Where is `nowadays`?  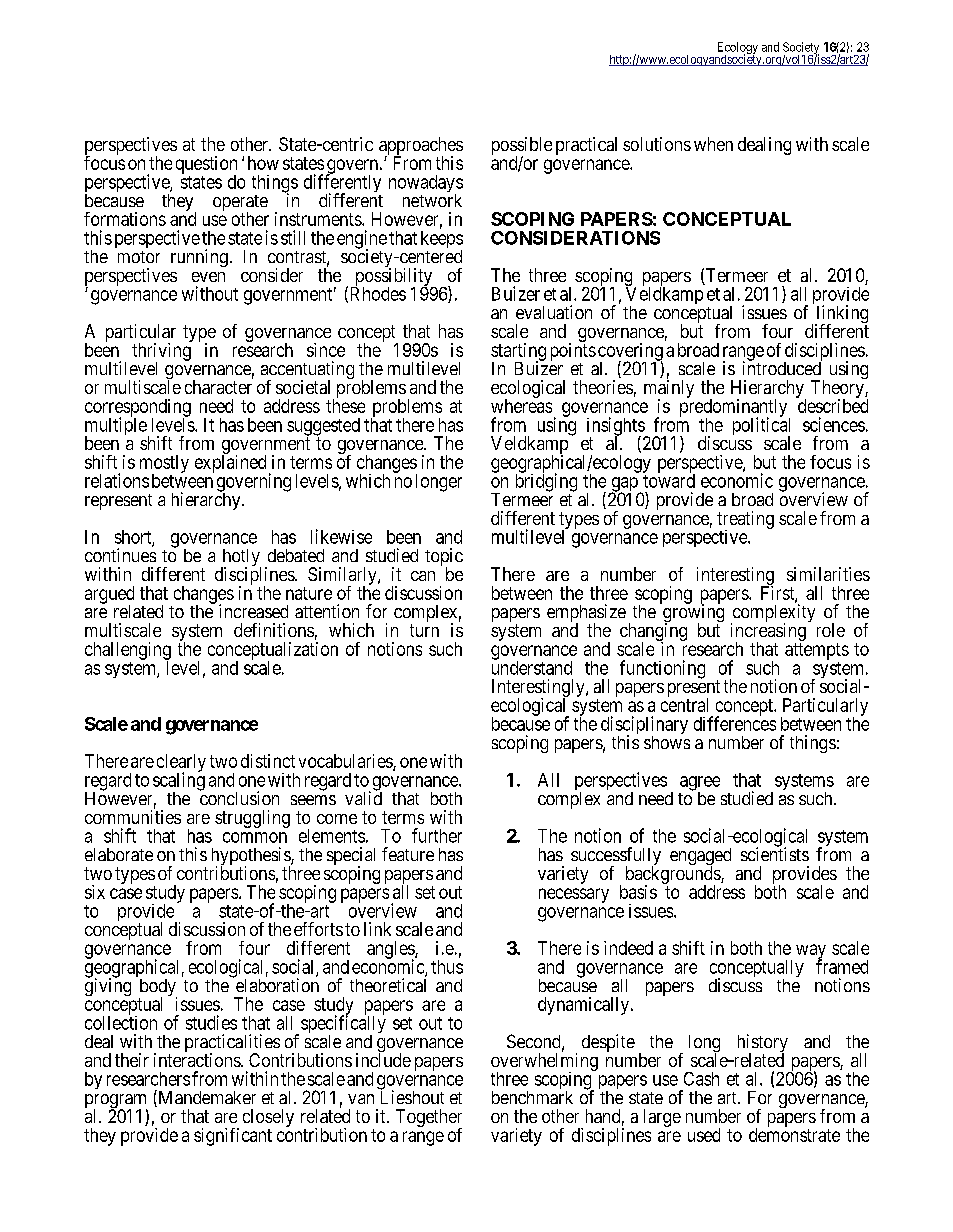 nowadays is located at coordinates (426, 185).
